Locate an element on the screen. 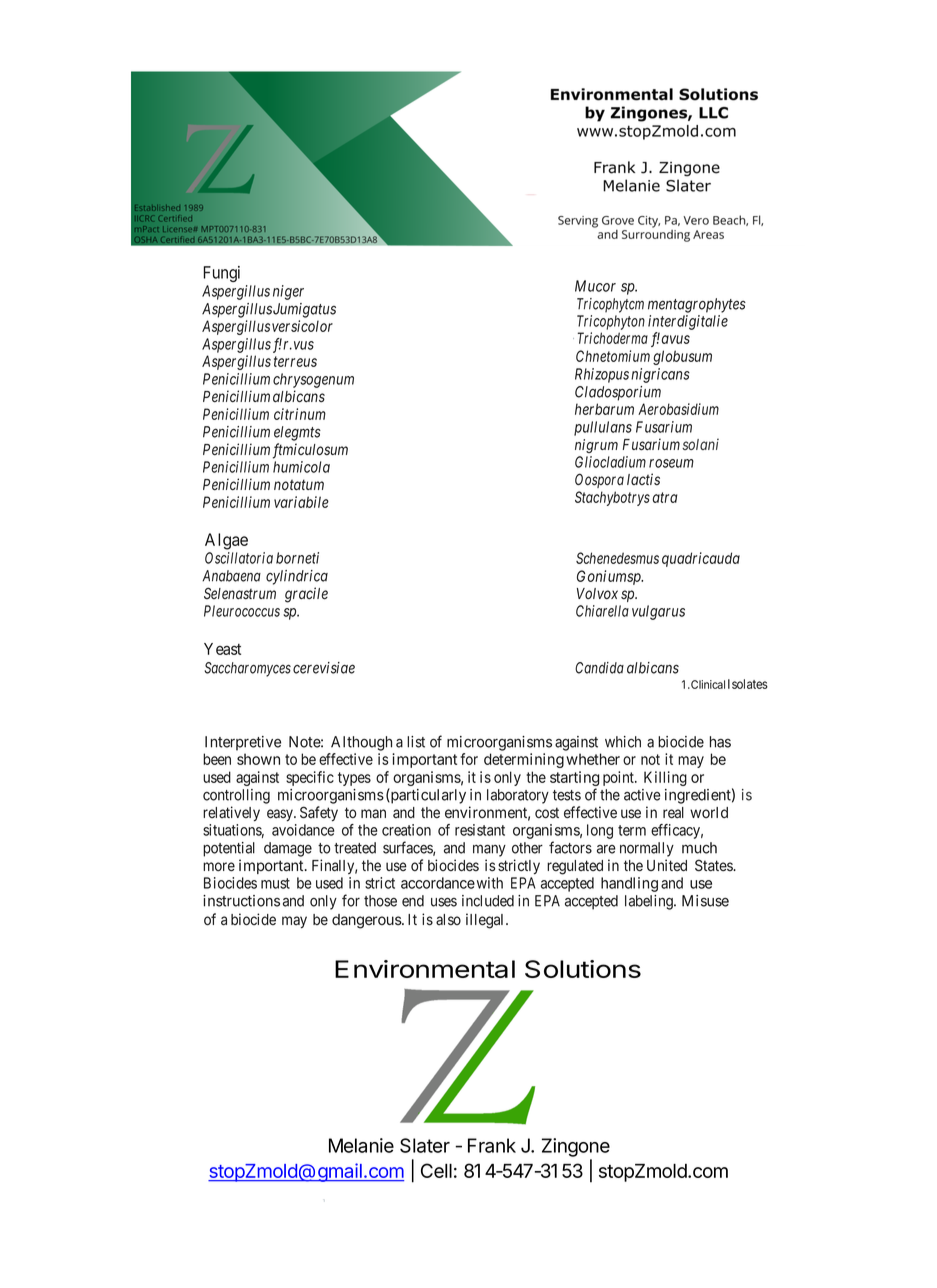 The width and height of the screenshot is (937, 1288). Candida is located at coordinates (599, 668).
